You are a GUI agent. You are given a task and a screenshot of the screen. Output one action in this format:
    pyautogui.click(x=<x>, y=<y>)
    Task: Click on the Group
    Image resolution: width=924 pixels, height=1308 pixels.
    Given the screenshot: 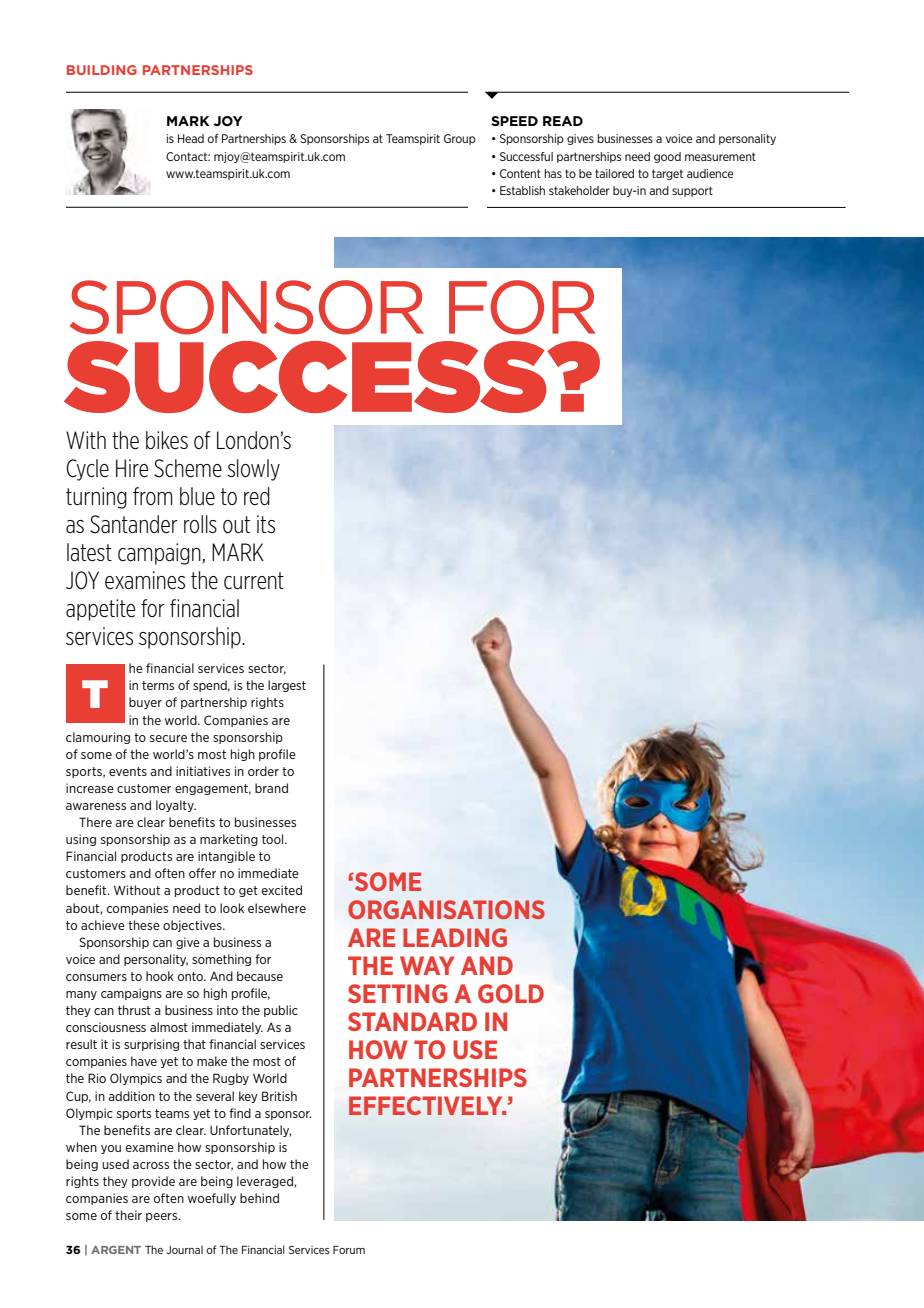 What is the action you would take?
    pyautogui.click(x=460, y=139)
